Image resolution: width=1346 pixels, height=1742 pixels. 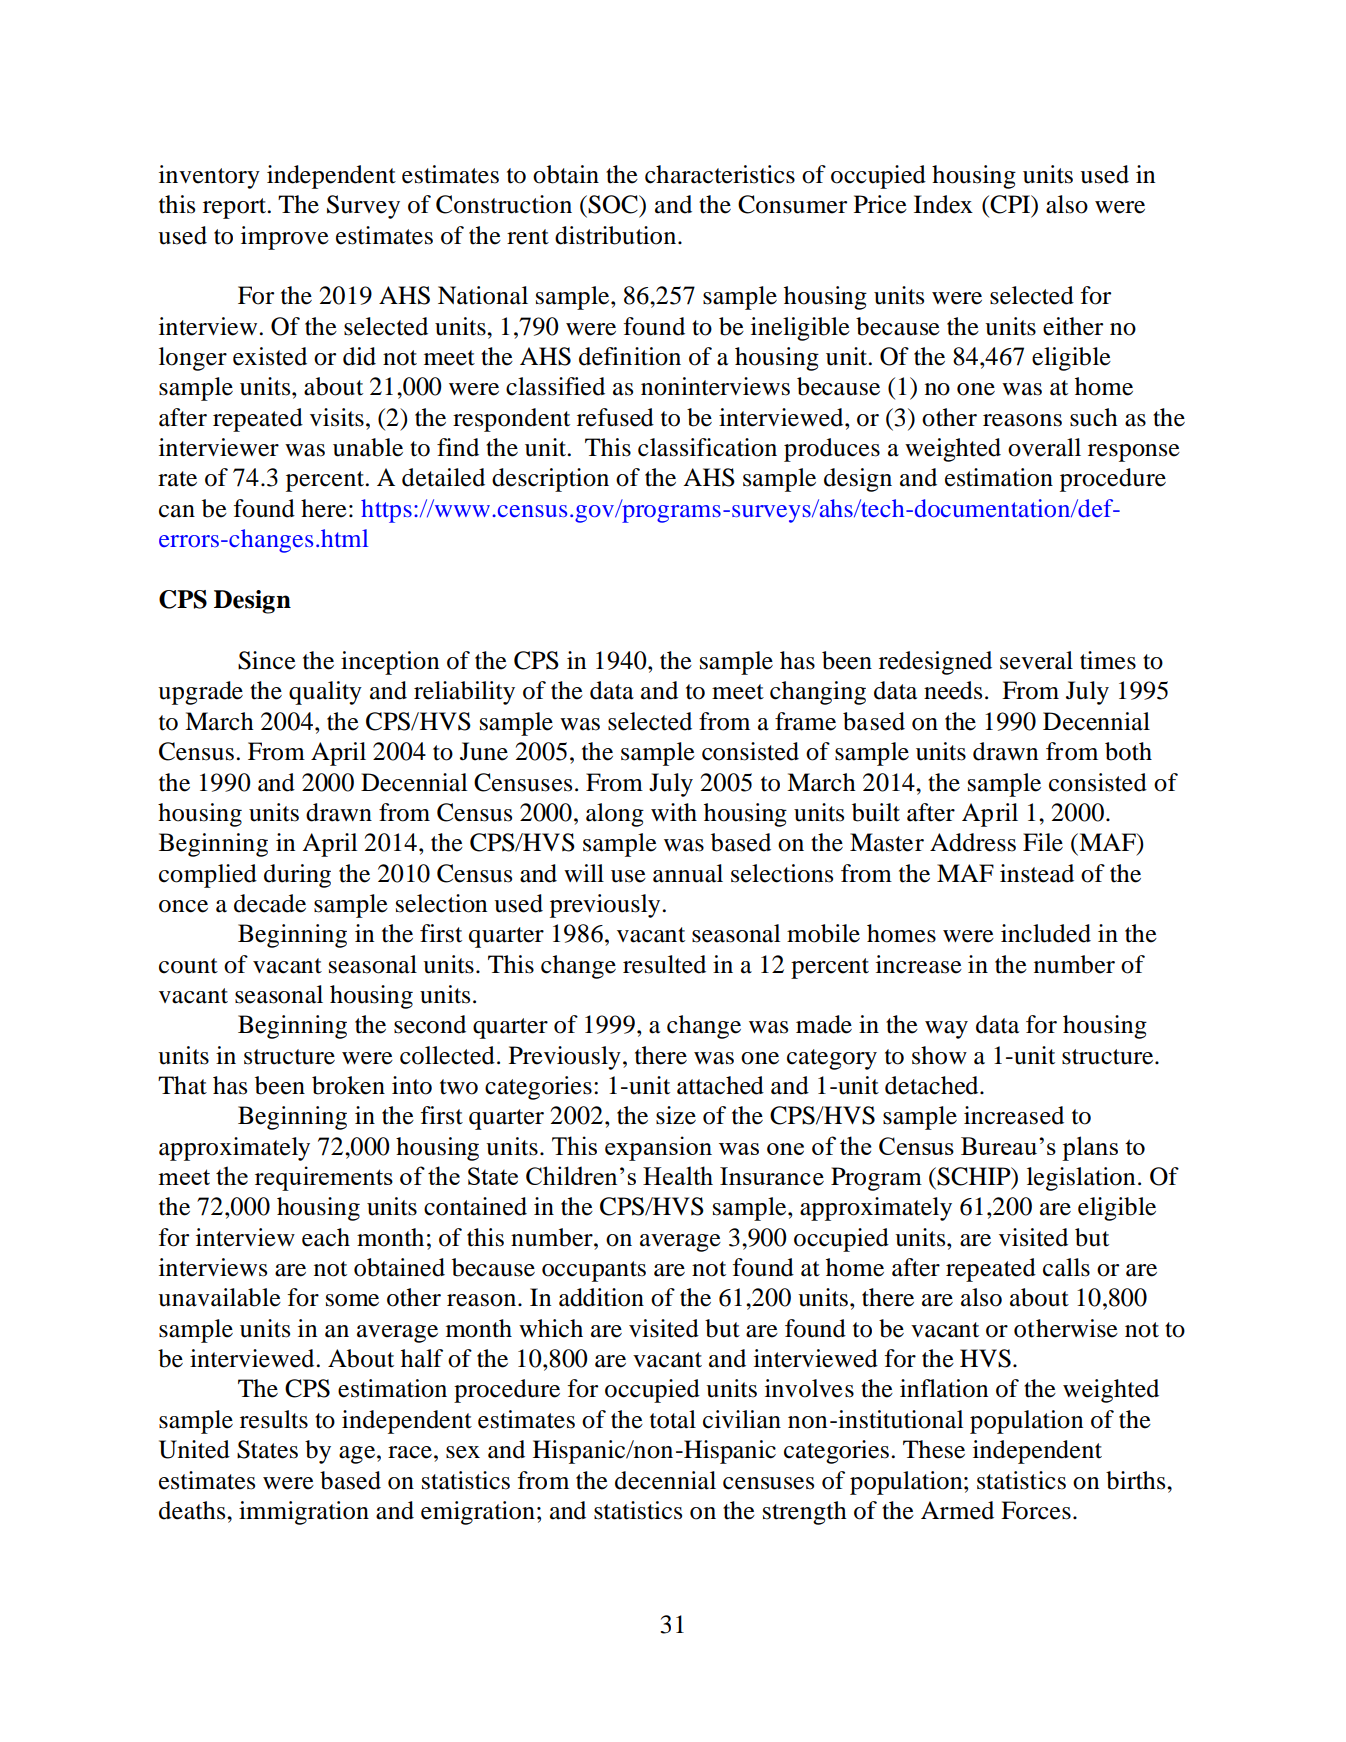 What do you see at coordinates (285, 238) in the page?
I see `improve` at bounding box center [285, 238].
